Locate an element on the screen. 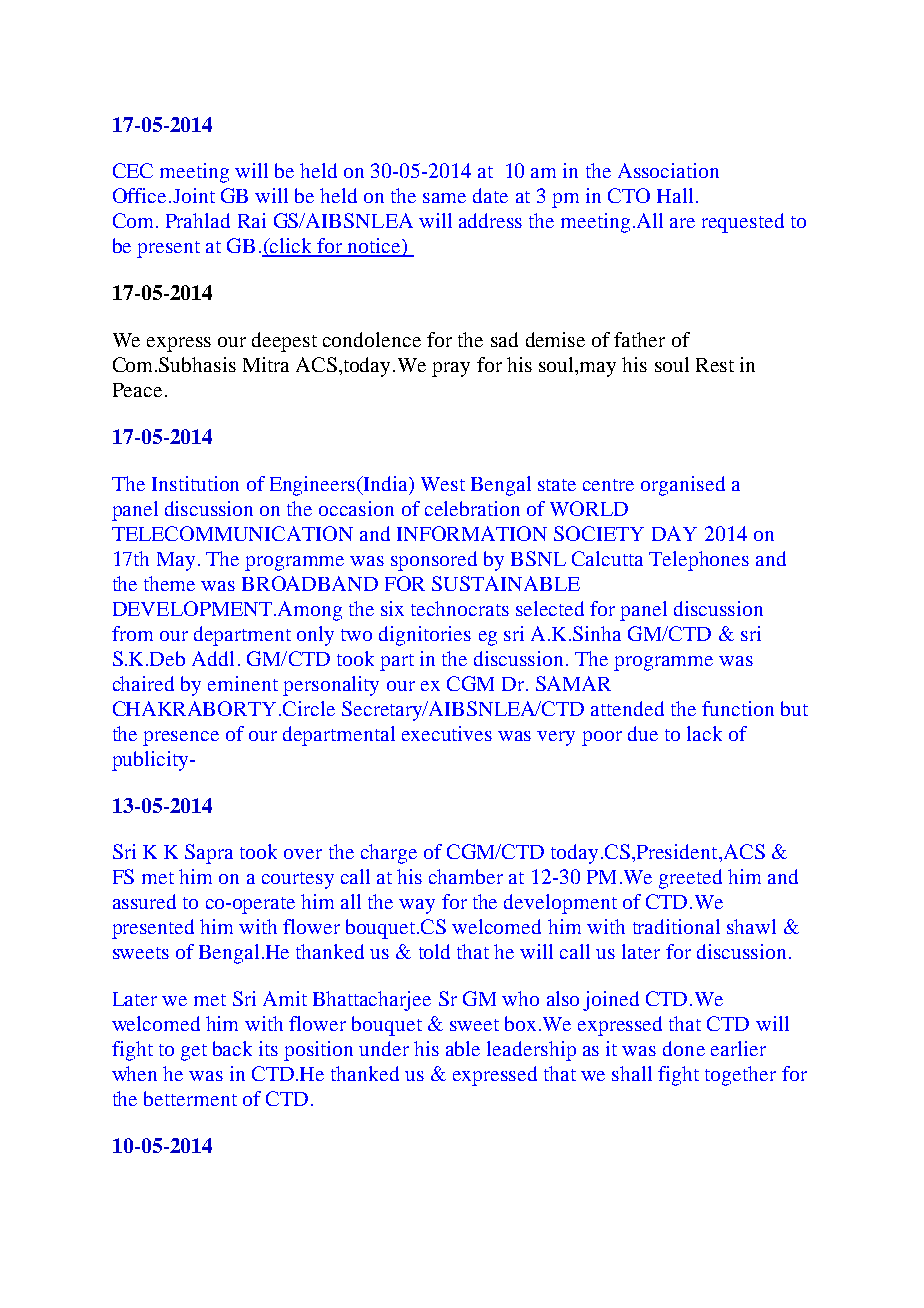 The height and width of the screenshot is (1308, 924). greeted is located at coordinates (690, 879).
